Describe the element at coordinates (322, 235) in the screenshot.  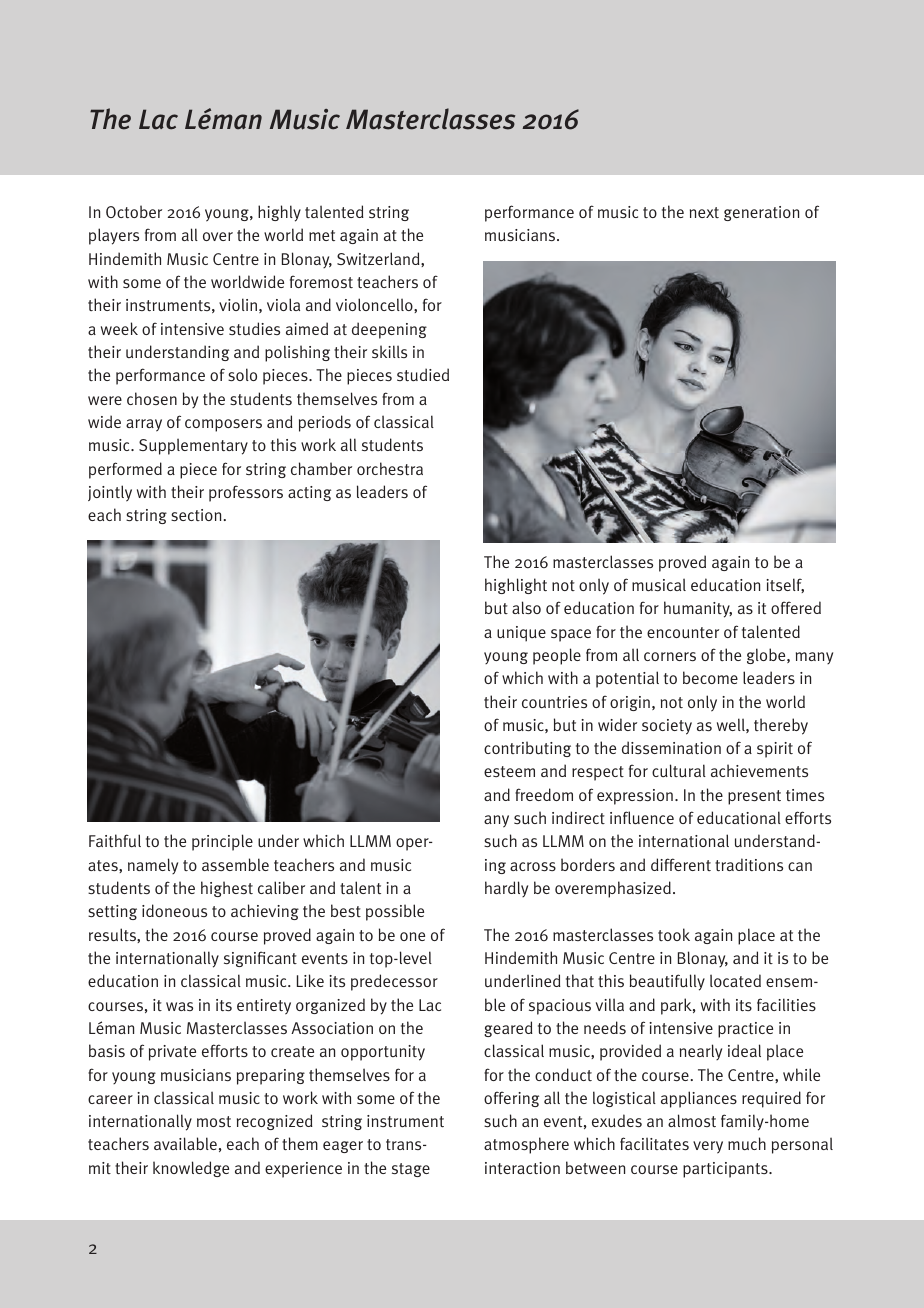
I see `met` at that location.
